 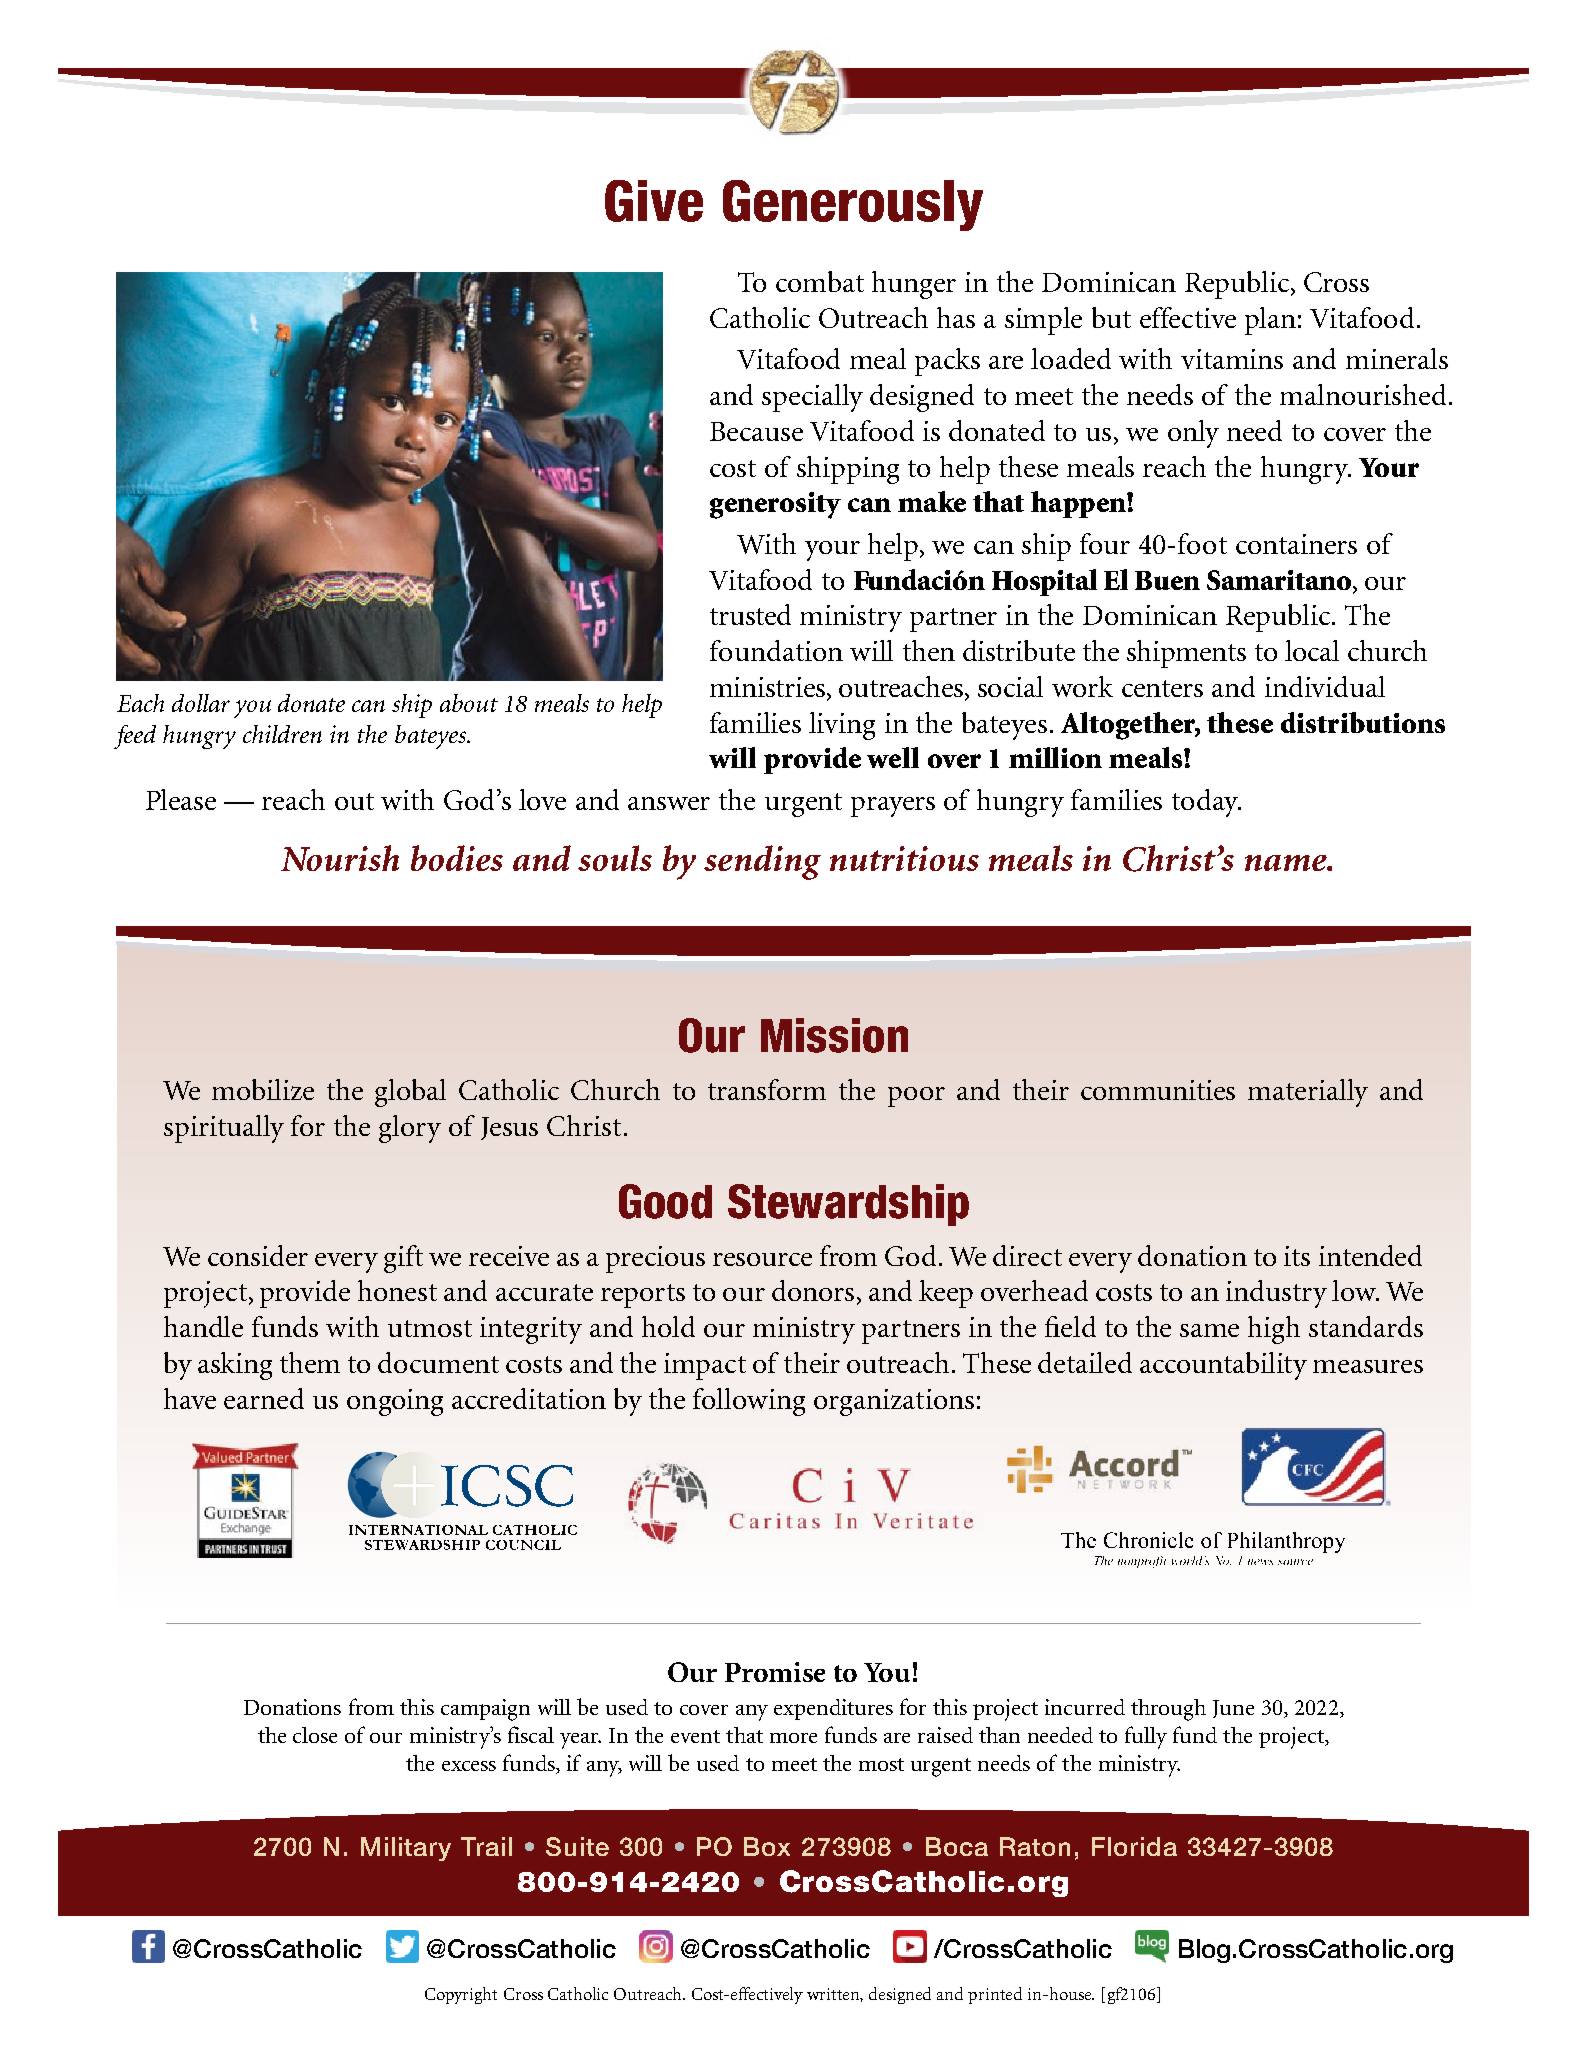 I want to click on following, so click(x=749, y=1402).
